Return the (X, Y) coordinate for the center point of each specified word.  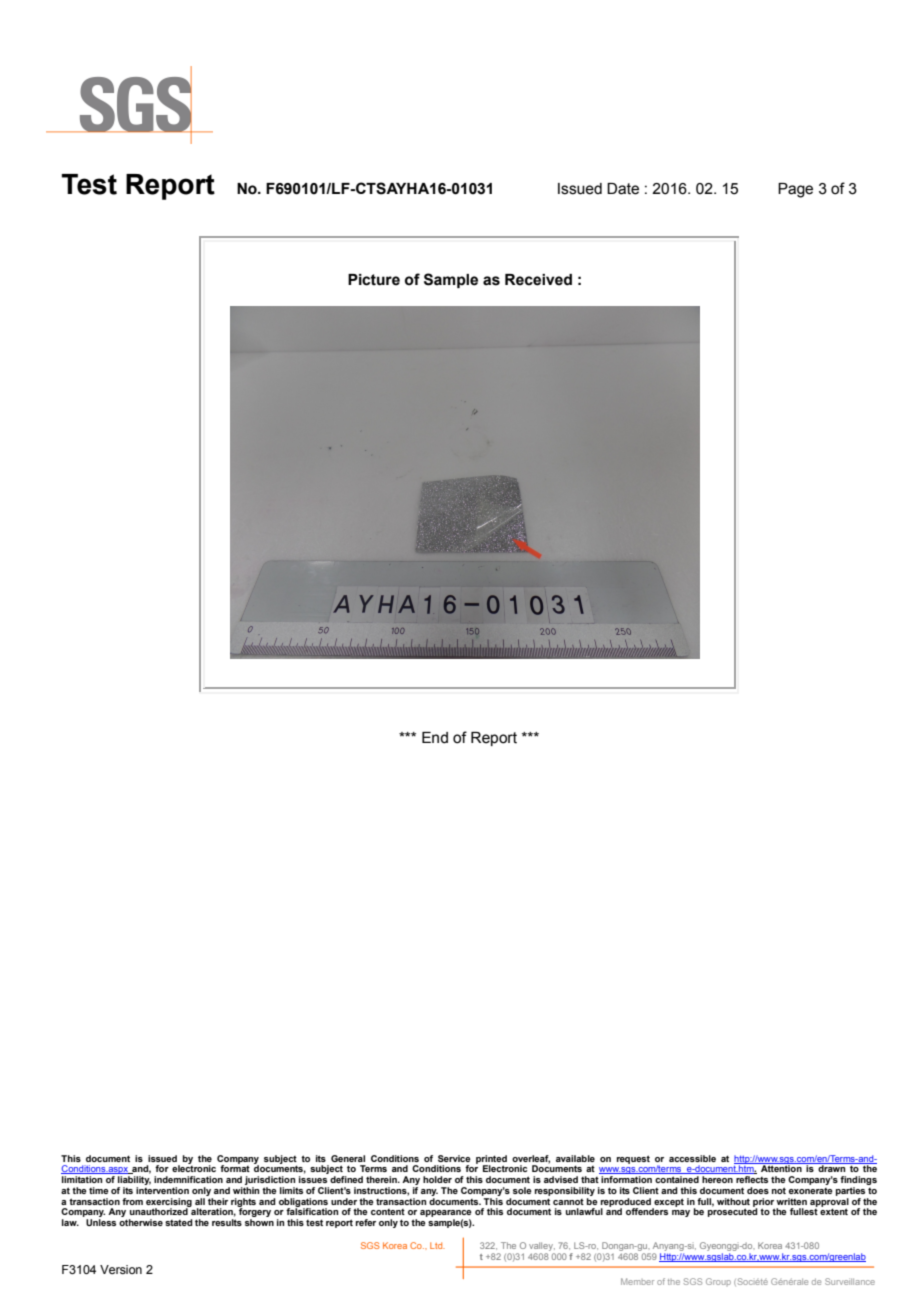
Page (795, 190)
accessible (692, 1158)
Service (454, 1158)
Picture (374, 280)
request (633, 1159)
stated (179, 1222)
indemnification (188, 1179)
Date (623, 189)
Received (538, 280)
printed (491, 1160)
